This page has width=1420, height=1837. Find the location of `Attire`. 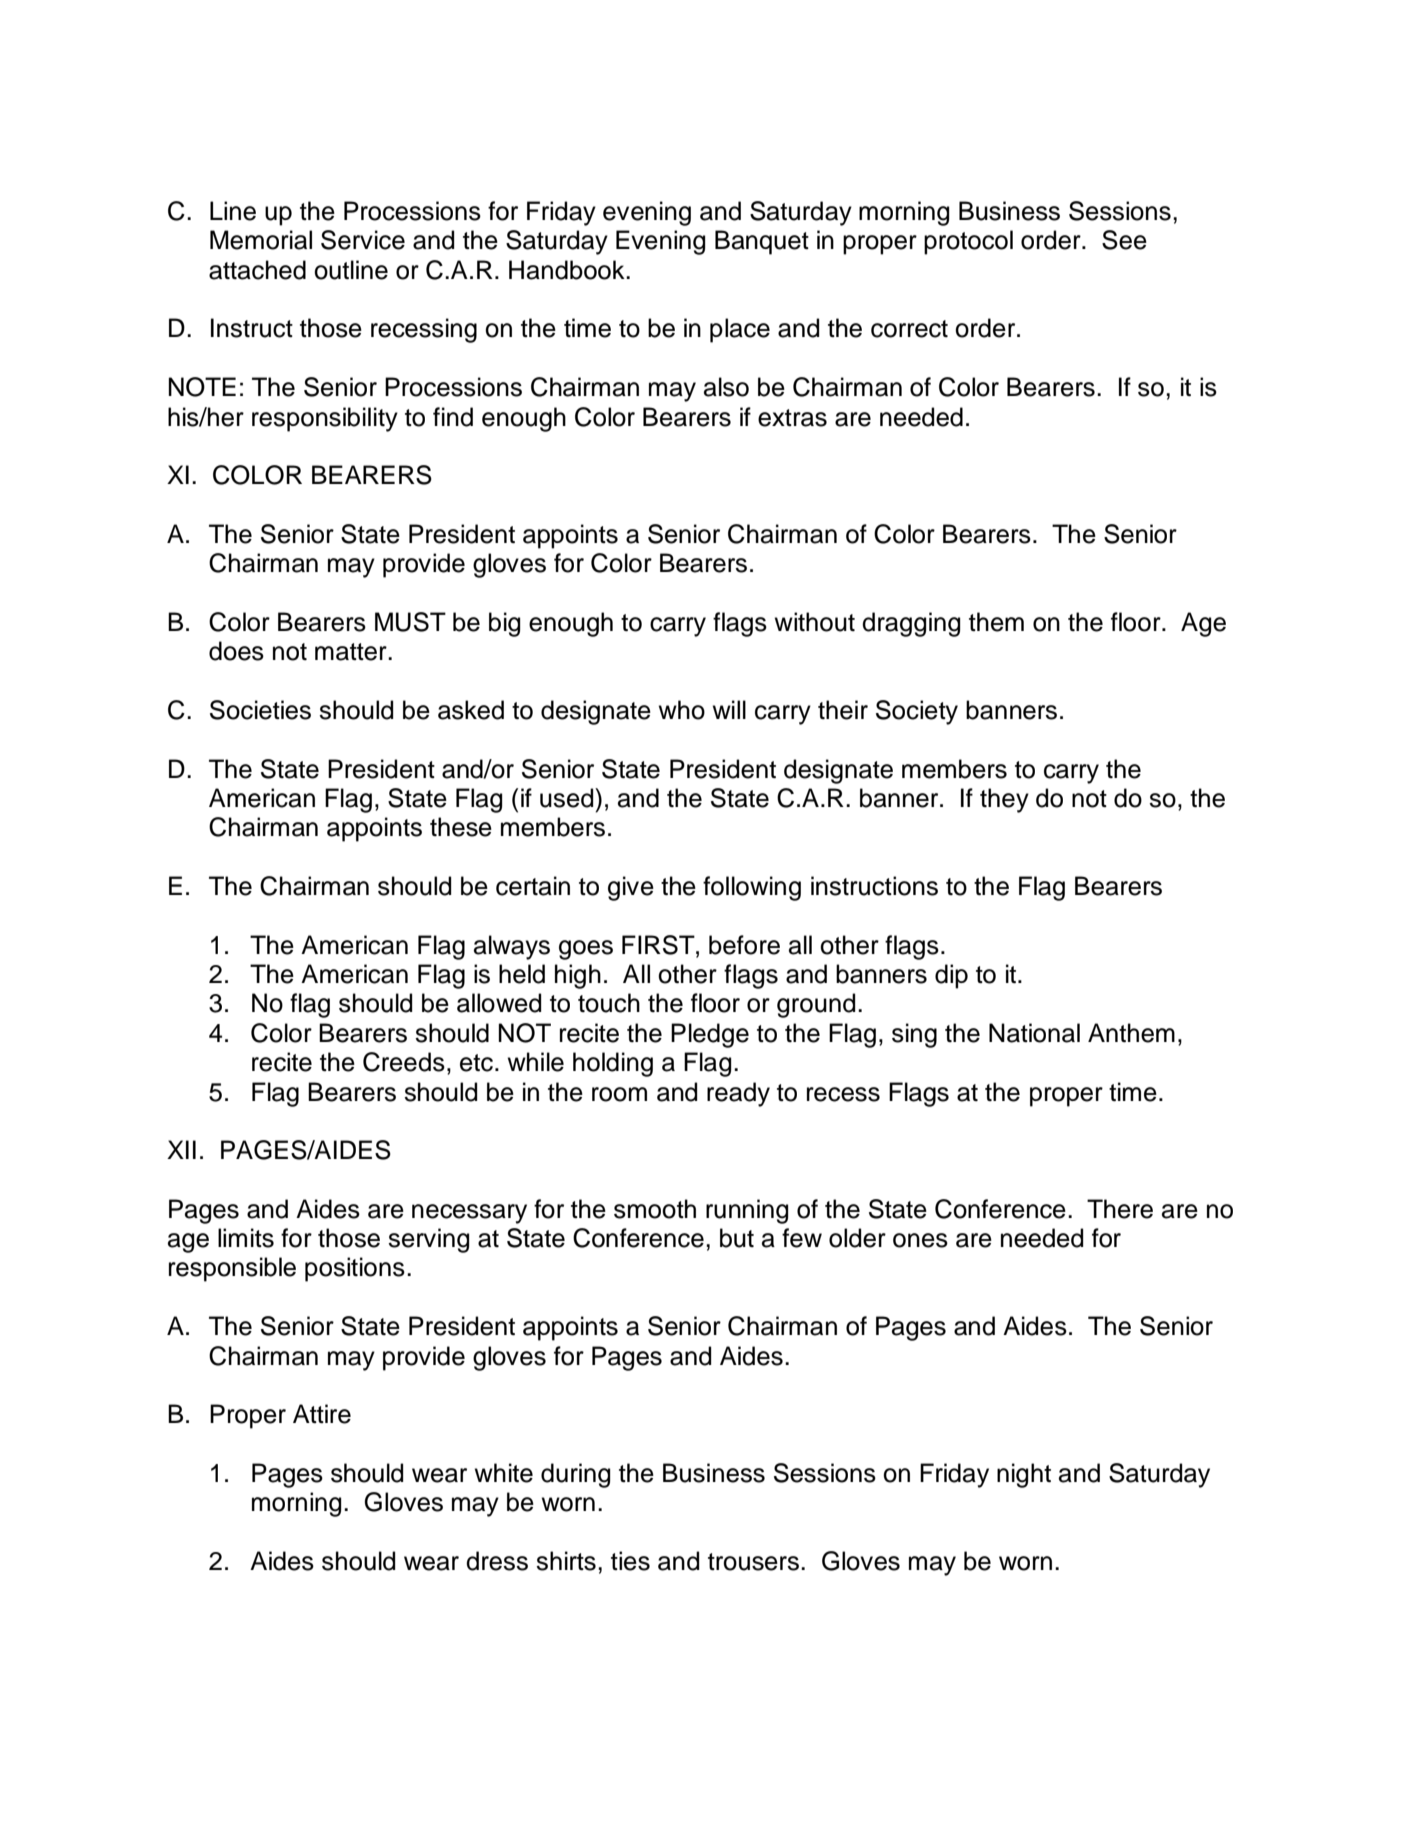

Attire is located at coordinates (322, 1414).
